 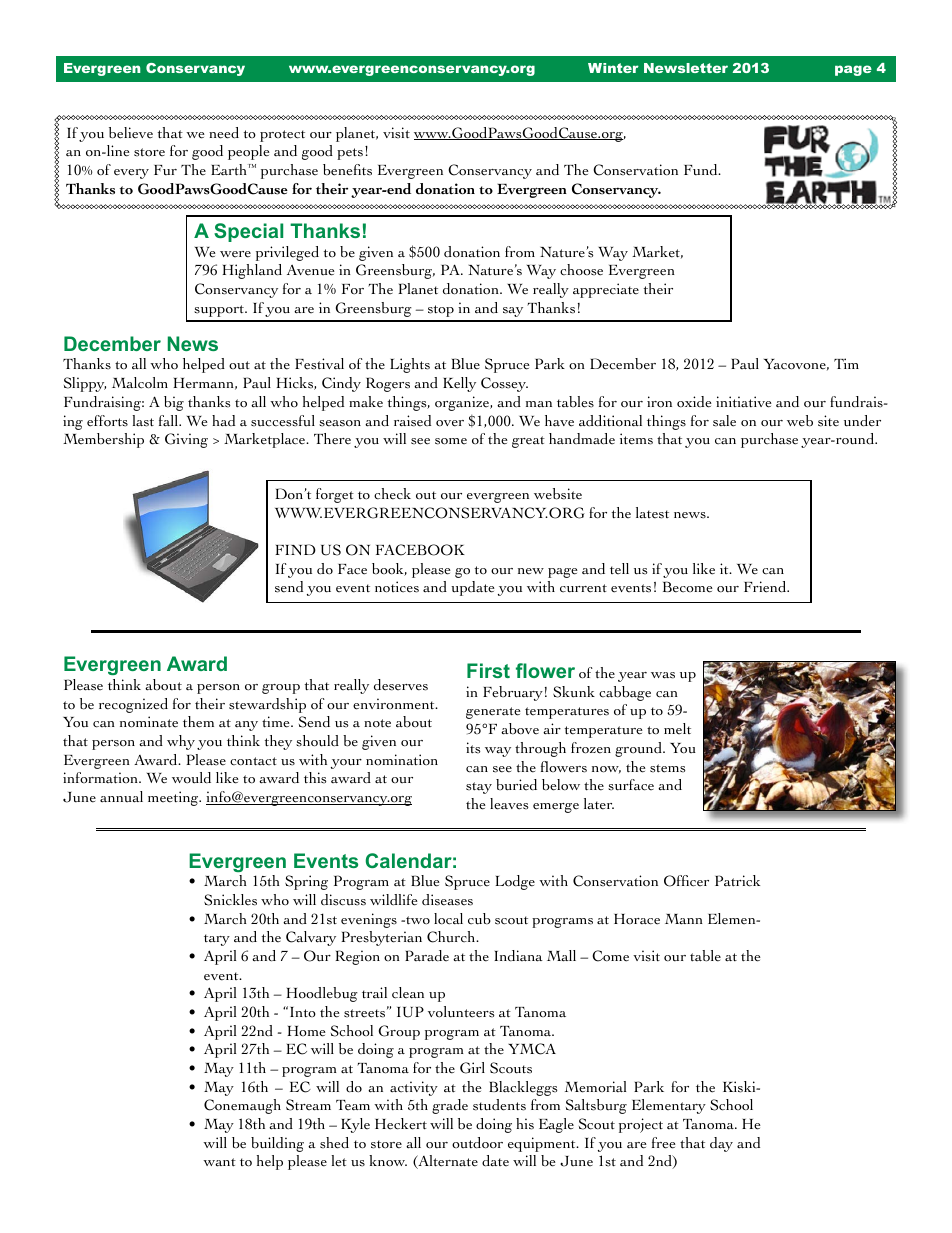 I want to click on Friend, so click(x=766, y=587).
